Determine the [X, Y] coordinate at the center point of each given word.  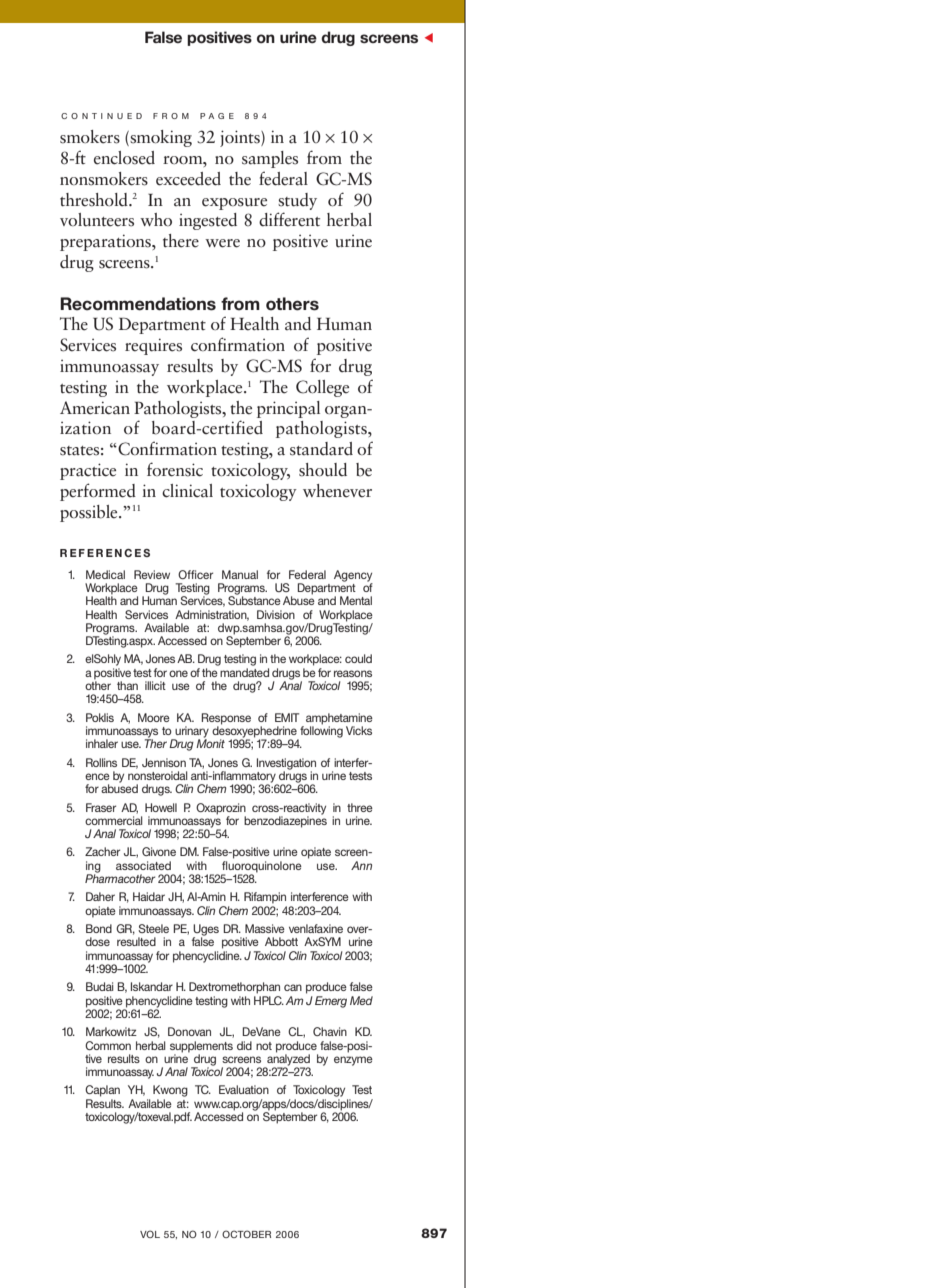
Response [226, 720]
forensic [175, 469]
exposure [234, 204]
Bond [99, 928]
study [297, 201]
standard [321, 449]
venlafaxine [316, 928]
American [95, 408]
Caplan [102, 1091]
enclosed [124, 158]
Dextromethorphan [234, 988]
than [127, 685]
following [320, 732]
